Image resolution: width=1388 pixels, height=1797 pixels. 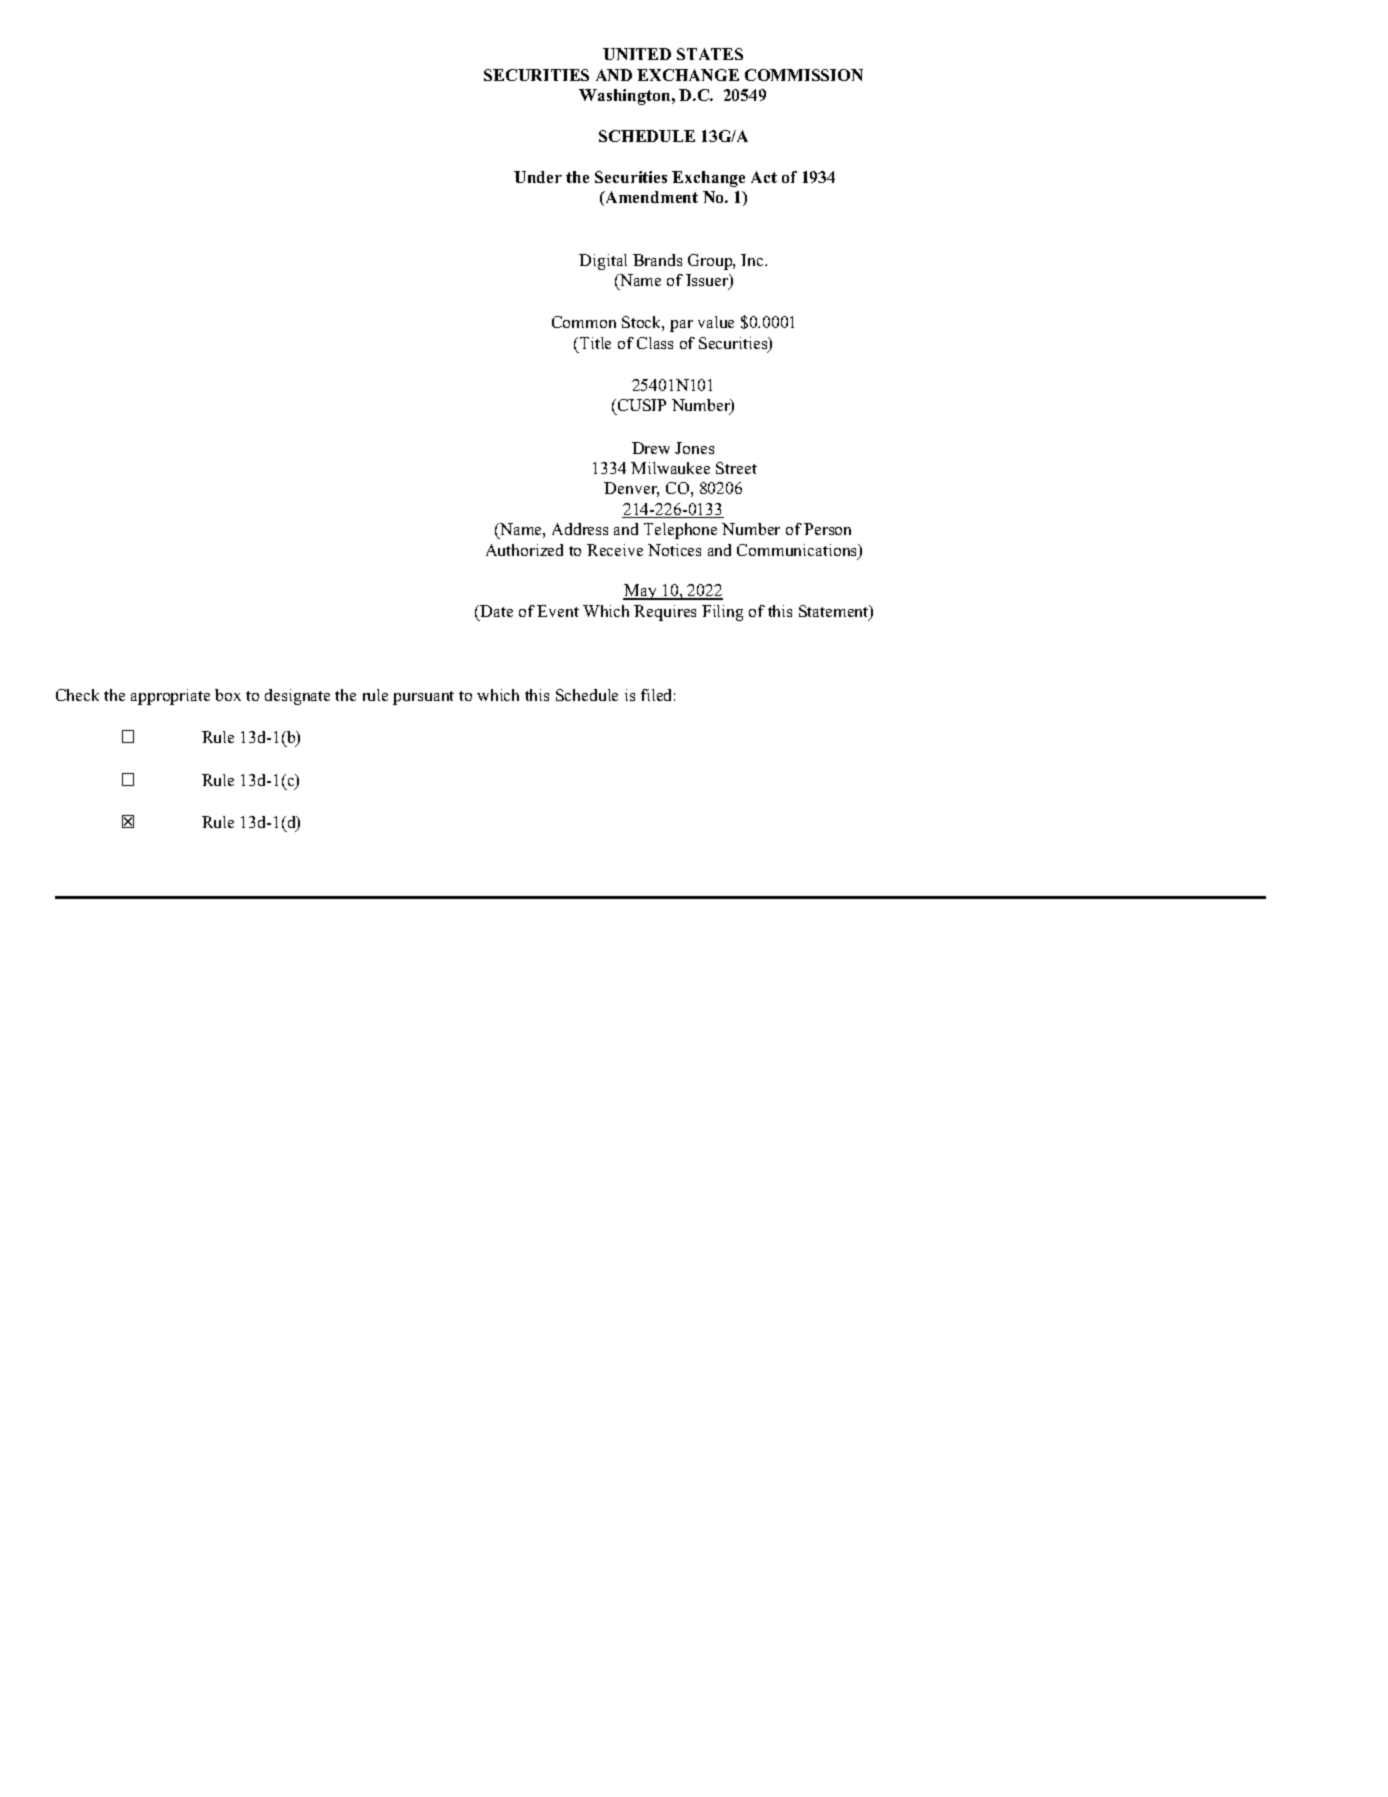 What do you see at coordinates (524, 550) in the screenshot?
I see `Authorized` at bounding box center [524, 550].
